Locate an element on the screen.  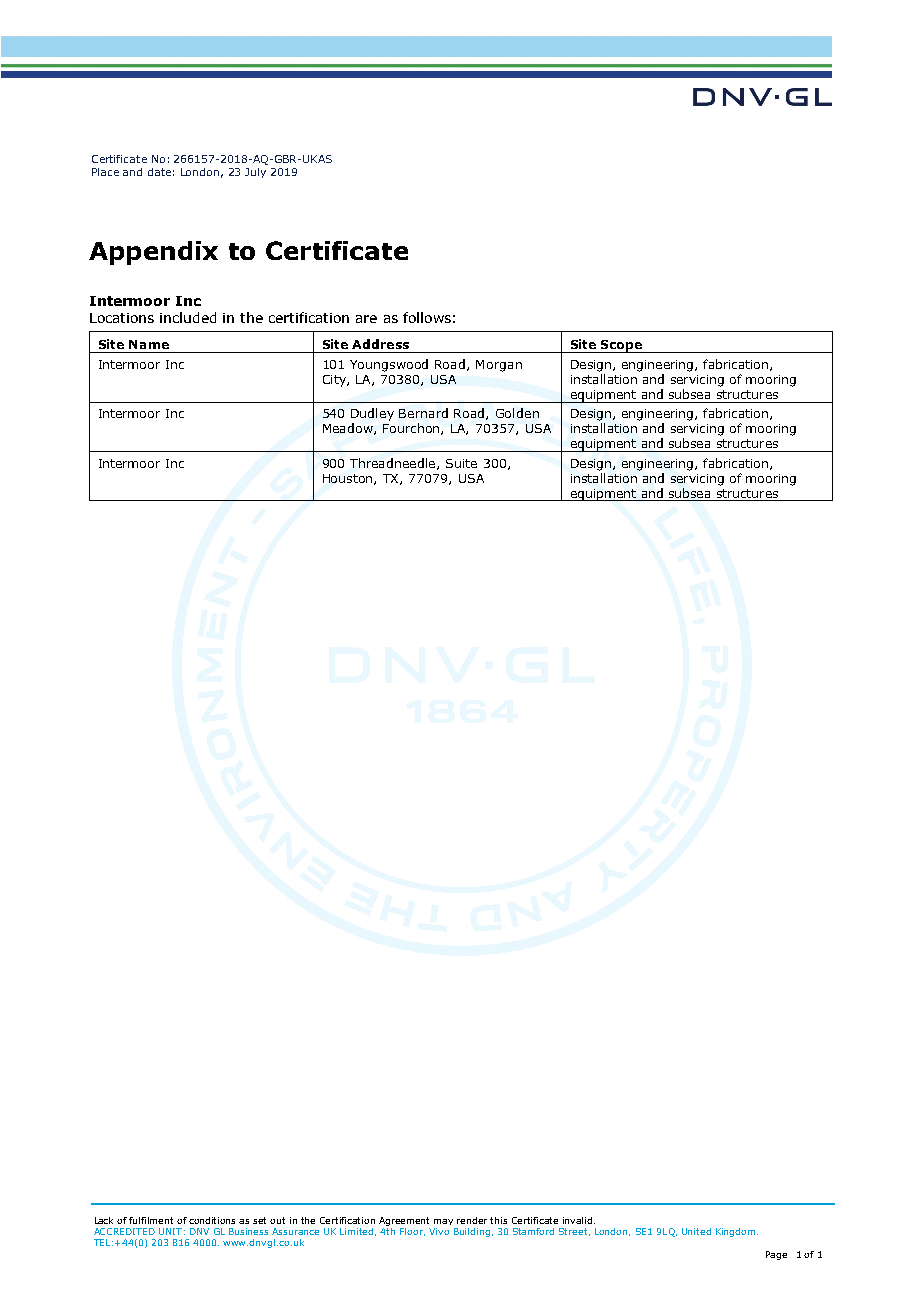
may is located at coordinates (443, 1222).
